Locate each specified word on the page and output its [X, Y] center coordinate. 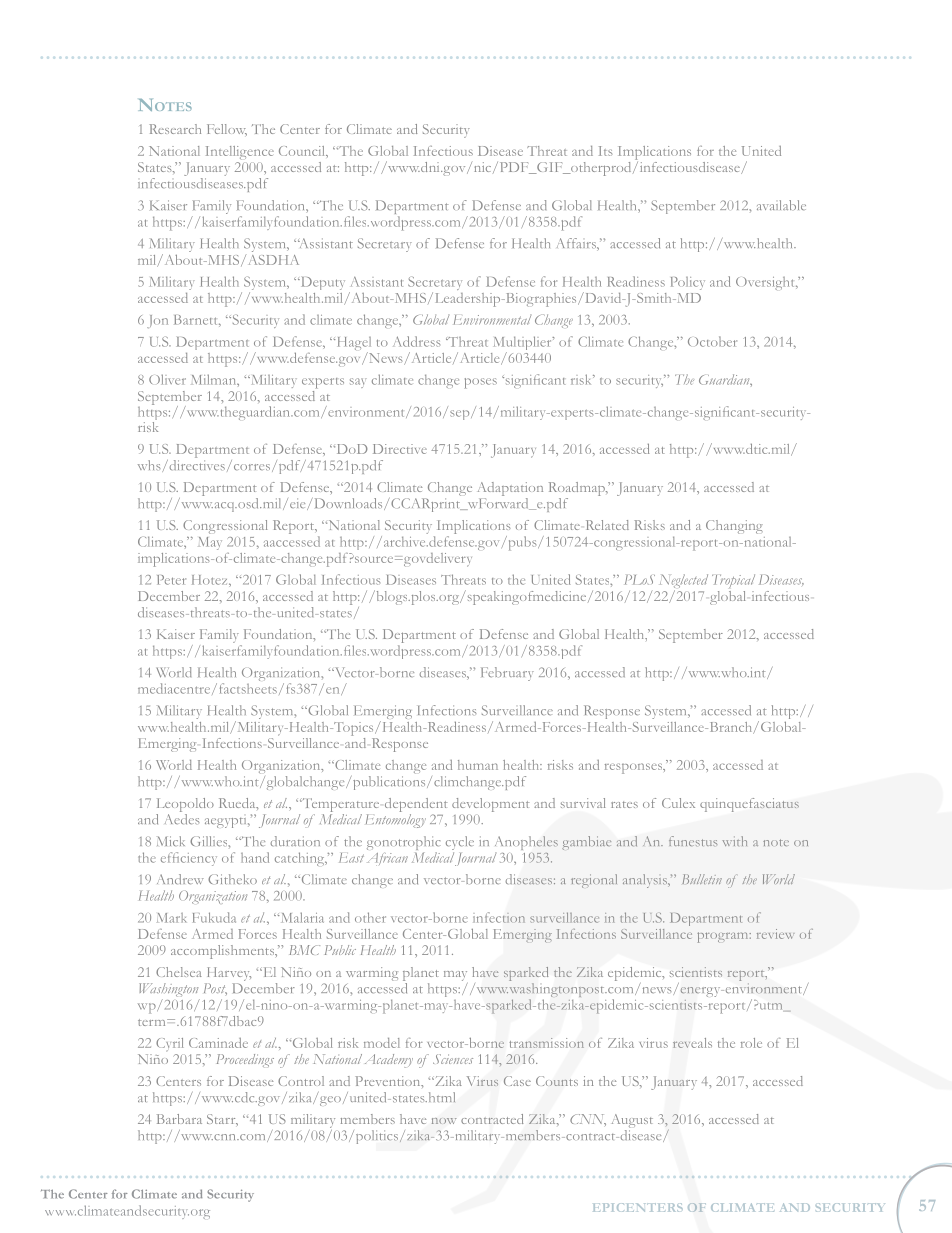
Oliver [167, 379]
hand [255, 857]
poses [481, 383]
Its [605, 151]
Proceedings [245, 1060]
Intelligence [240, 153]
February [507, 674]
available [781, 205]
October [712, 341]
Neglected [684, 582]
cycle [460, 843]
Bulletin [702, 879]
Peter [171, 580]
